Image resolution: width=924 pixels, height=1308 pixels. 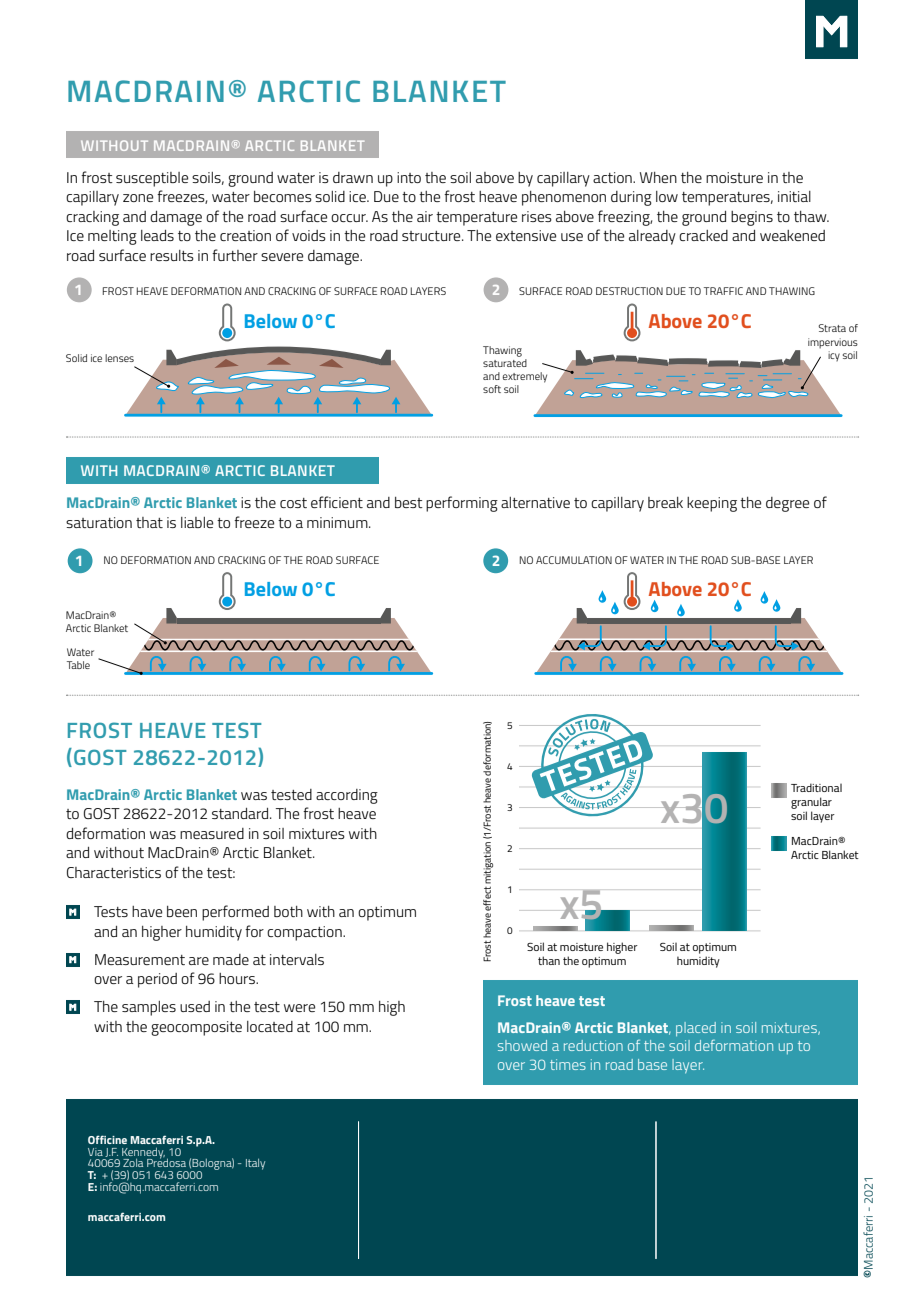 What do you see at coordinates (138, 198) in the screenshot?
I see `zone` at bounding box center [138, 198].
